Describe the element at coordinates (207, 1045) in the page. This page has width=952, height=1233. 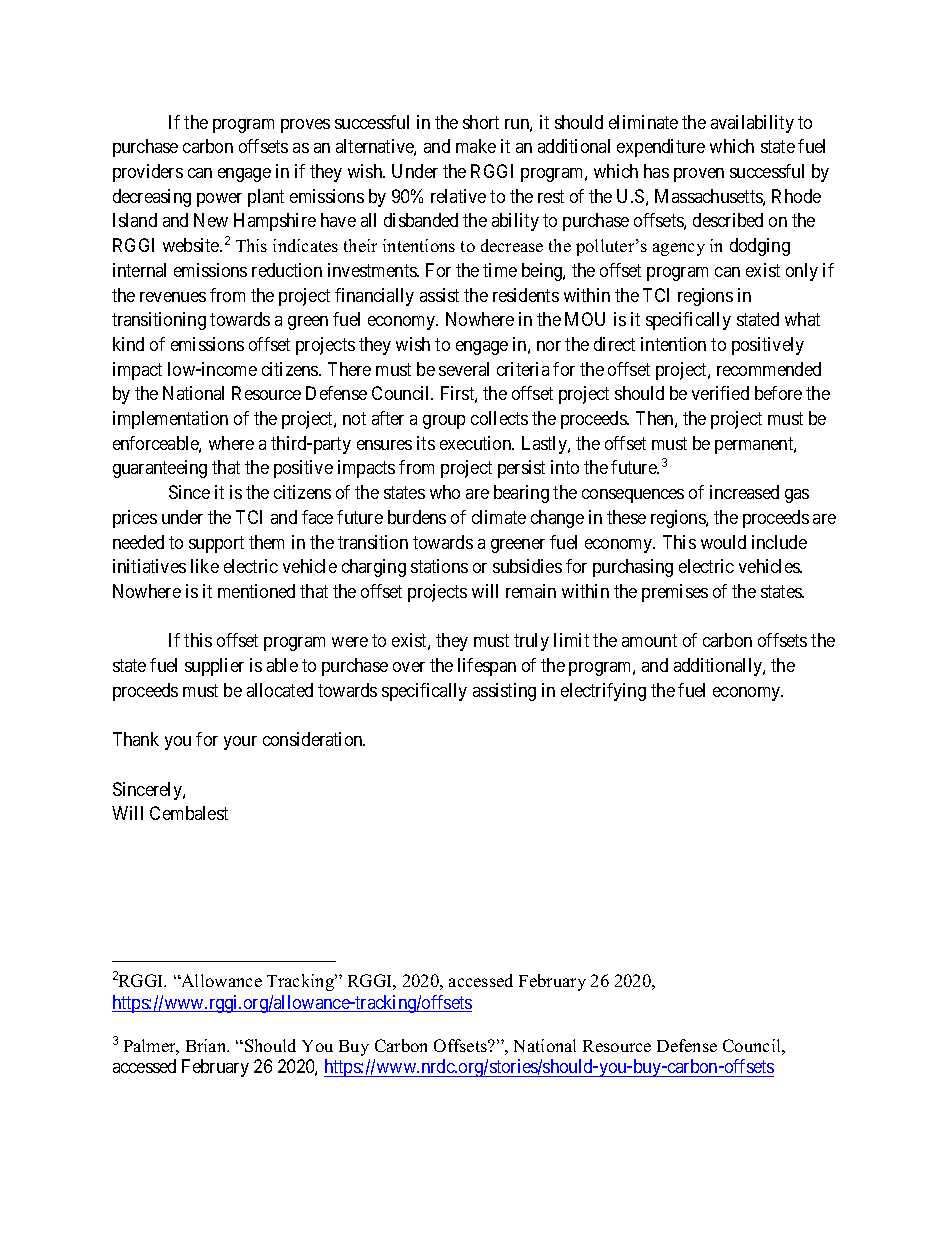
I see `Brian` at that location.
